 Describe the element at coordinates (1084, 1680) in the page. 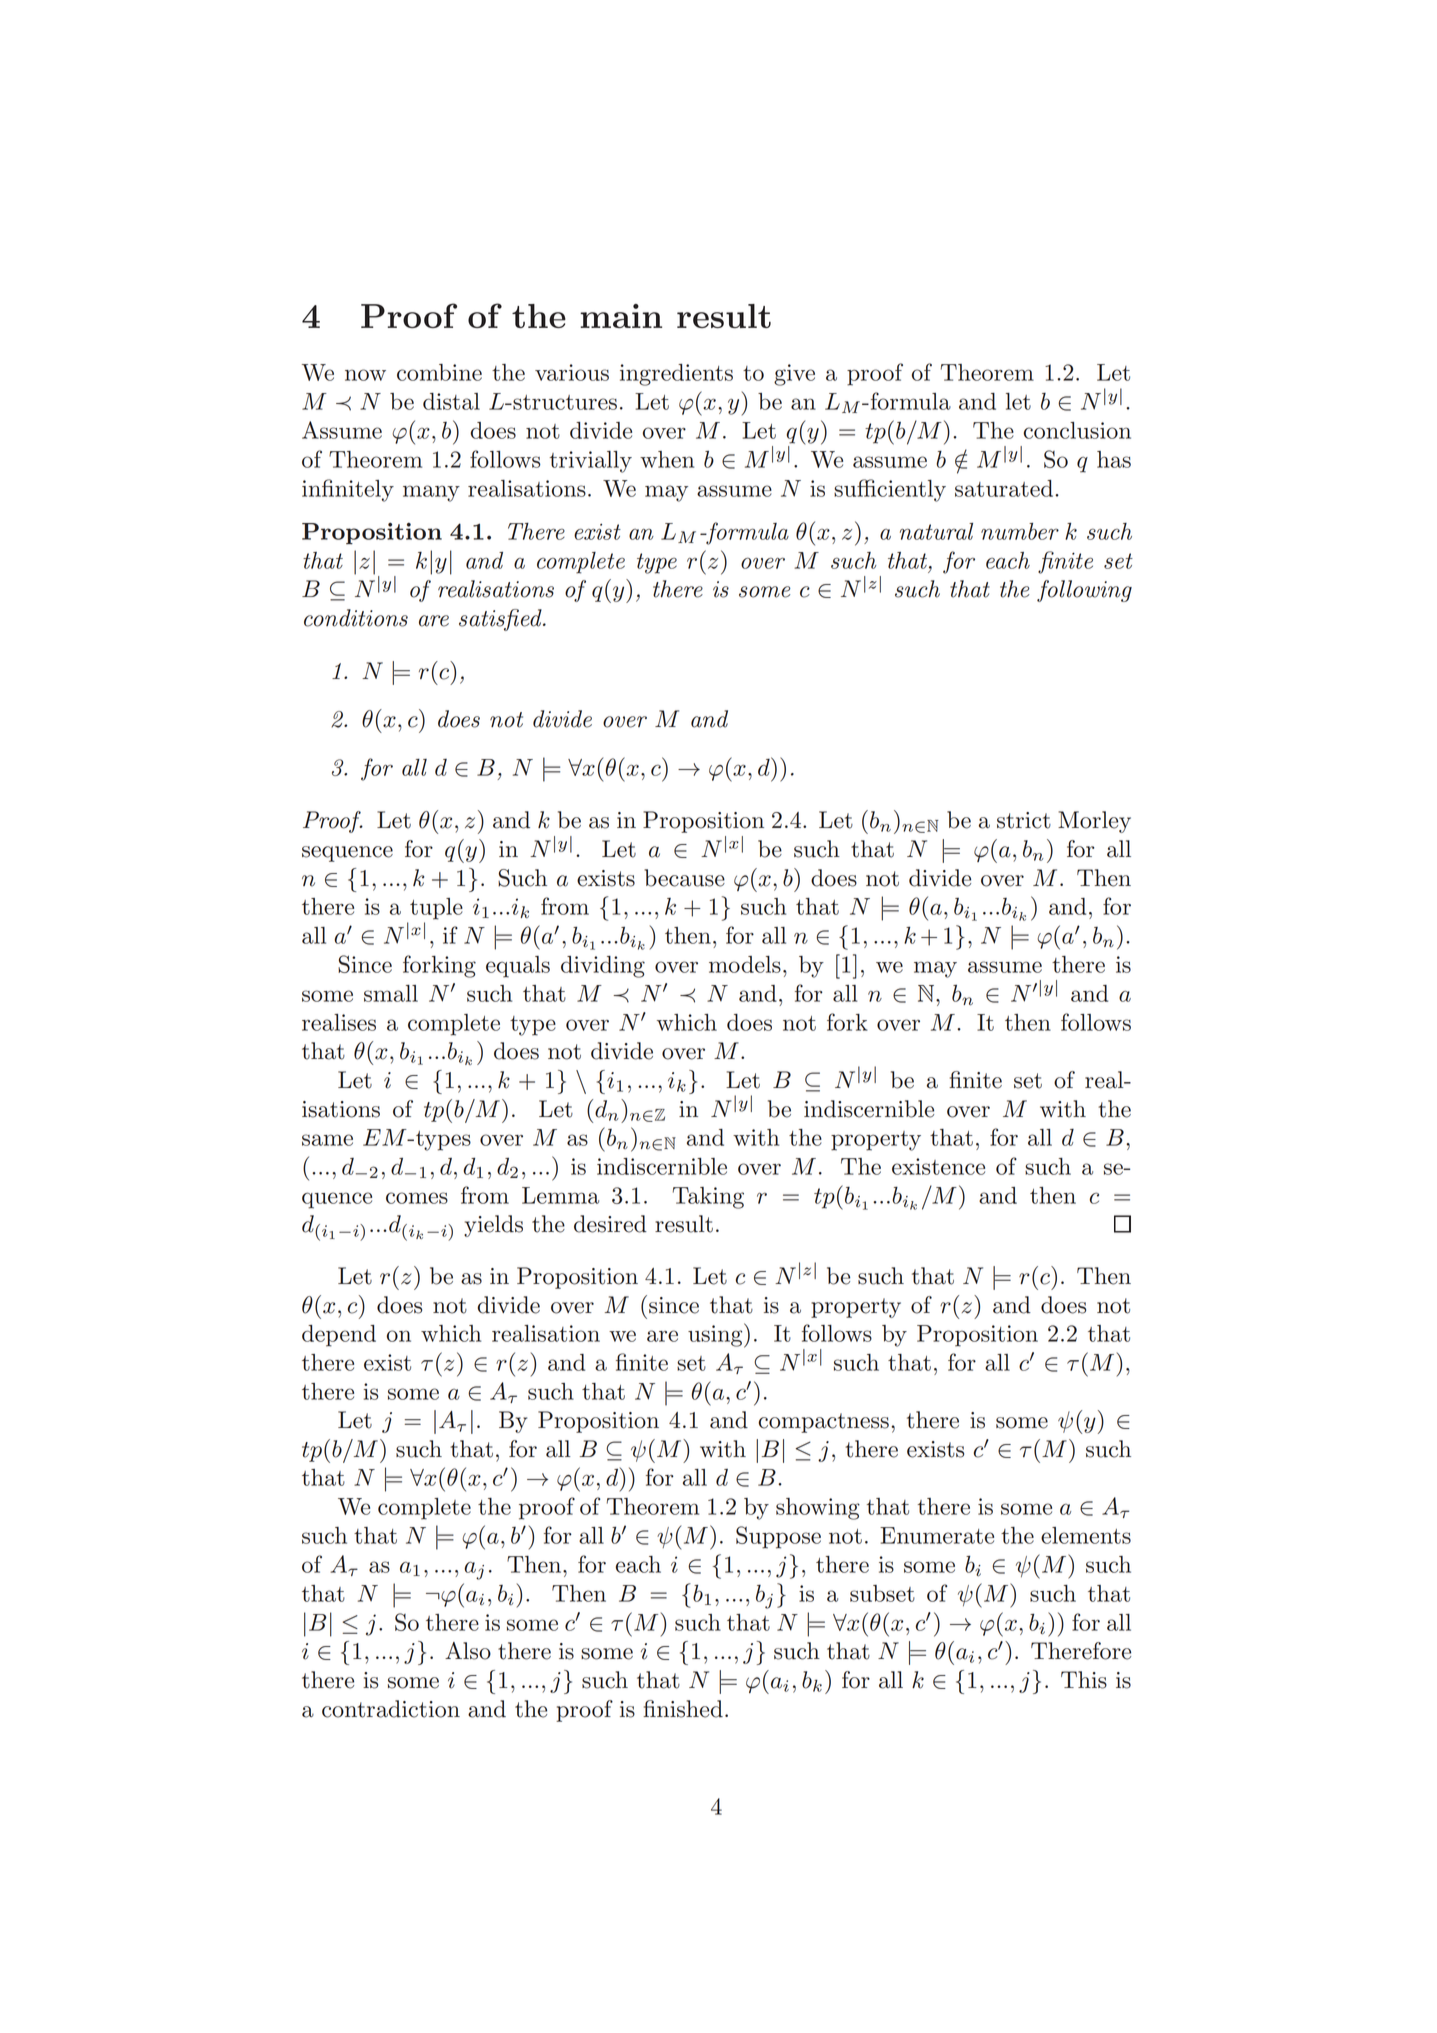

I see `This` at that location.
